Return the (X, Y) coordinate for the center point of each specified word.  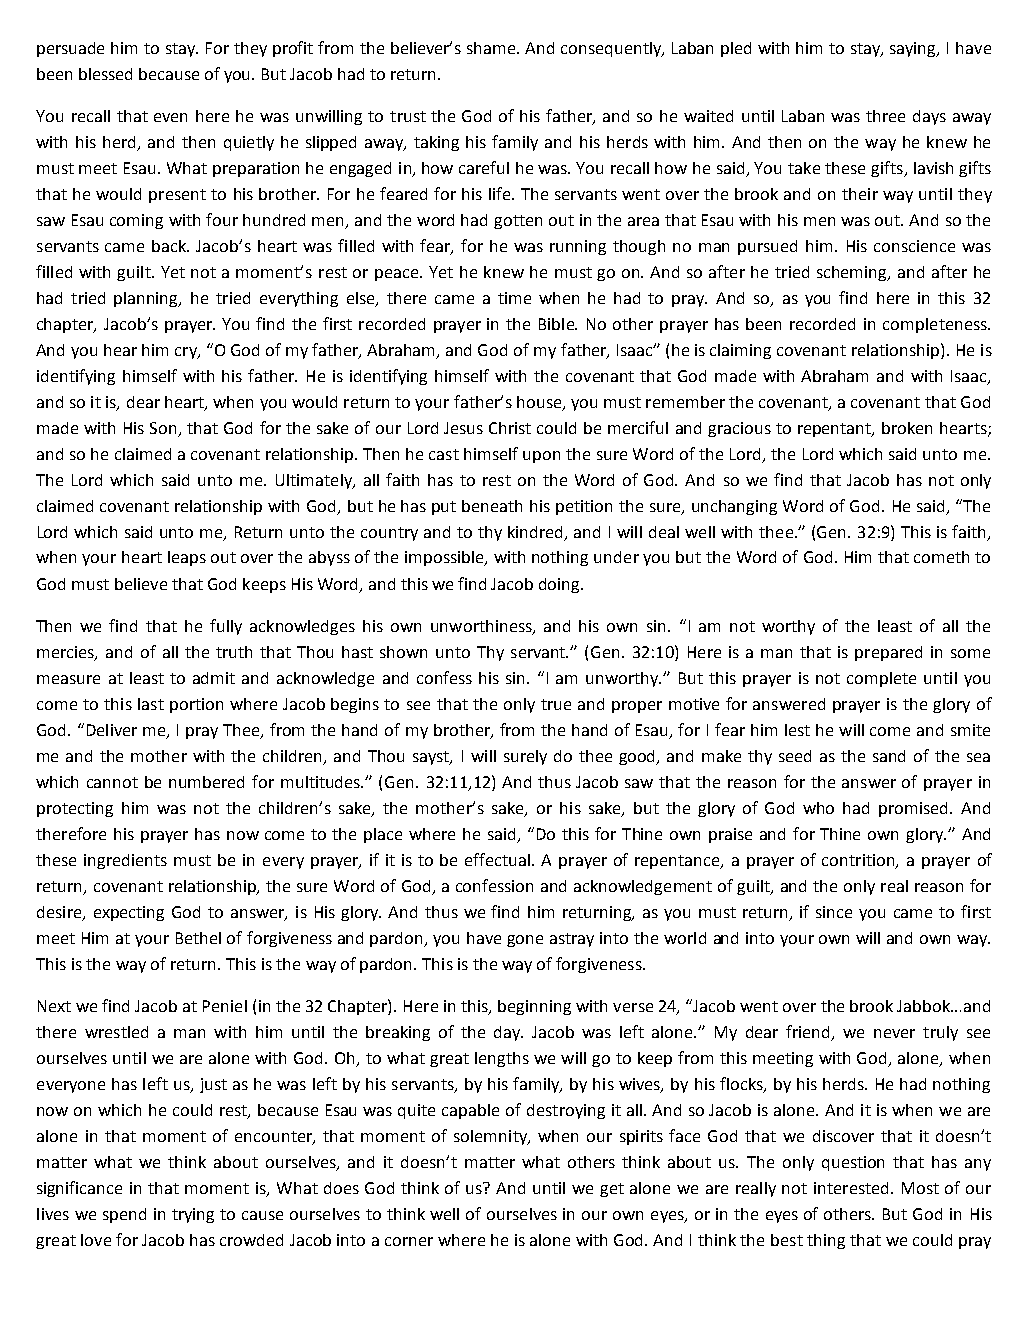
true (556, 704)
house (540, 403)
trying (193, 1215)
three (885, 116)
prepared (888, 653)
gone (525, 941)
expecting (129, 913)
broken (907, 428)
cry (187, 353)
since (834, 912)
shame (492, 48)
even (170, 117)
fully (226, 627)
